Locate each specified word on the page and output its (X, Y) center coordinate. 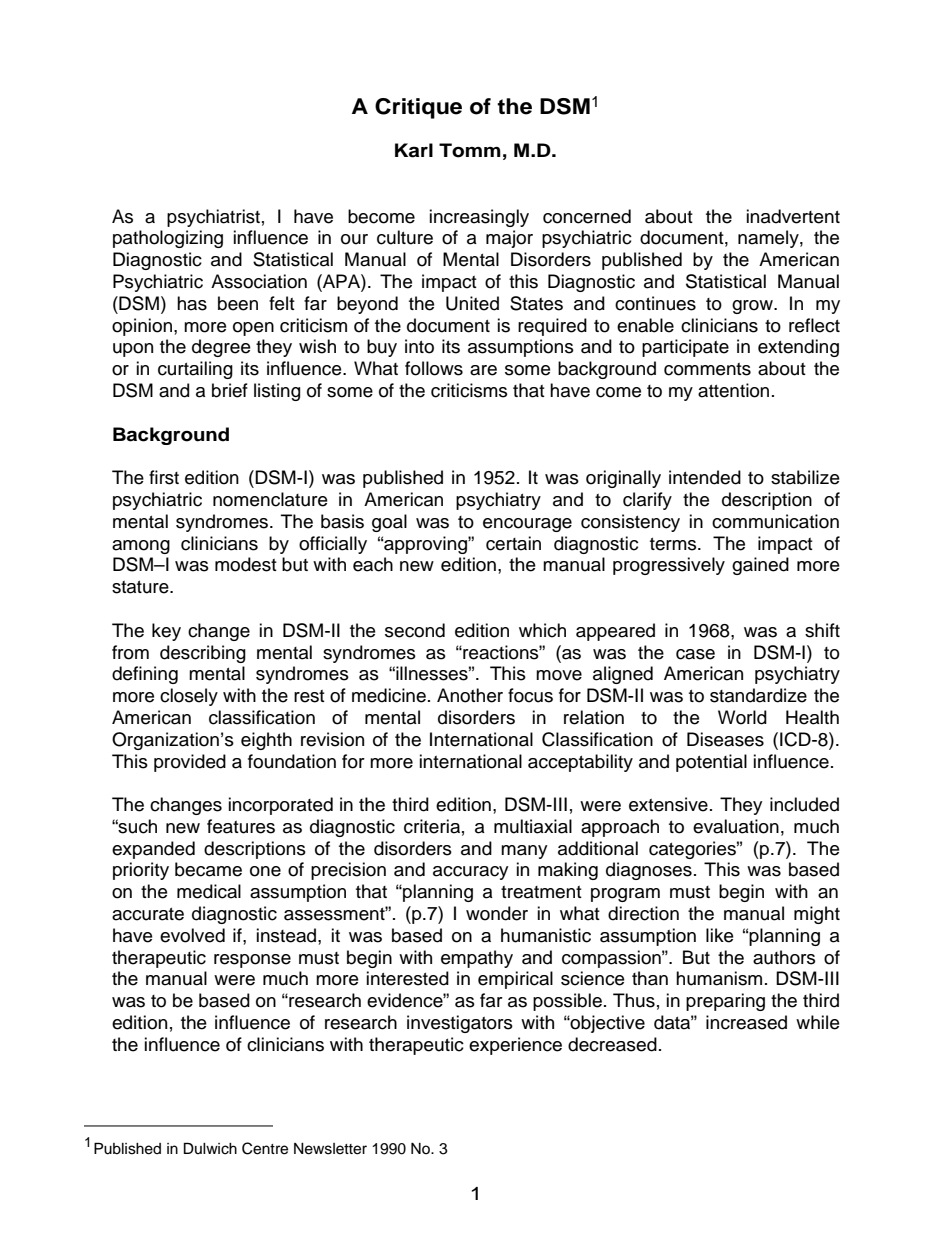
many (524, 852)
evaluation (736, 826)
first (164, 477)
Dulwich (210, 1148)
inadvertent (793, 216)
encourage (527, 525)
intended (705, 477)
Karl (414, 150)
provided (190, 763)
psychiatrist (213, 218)
